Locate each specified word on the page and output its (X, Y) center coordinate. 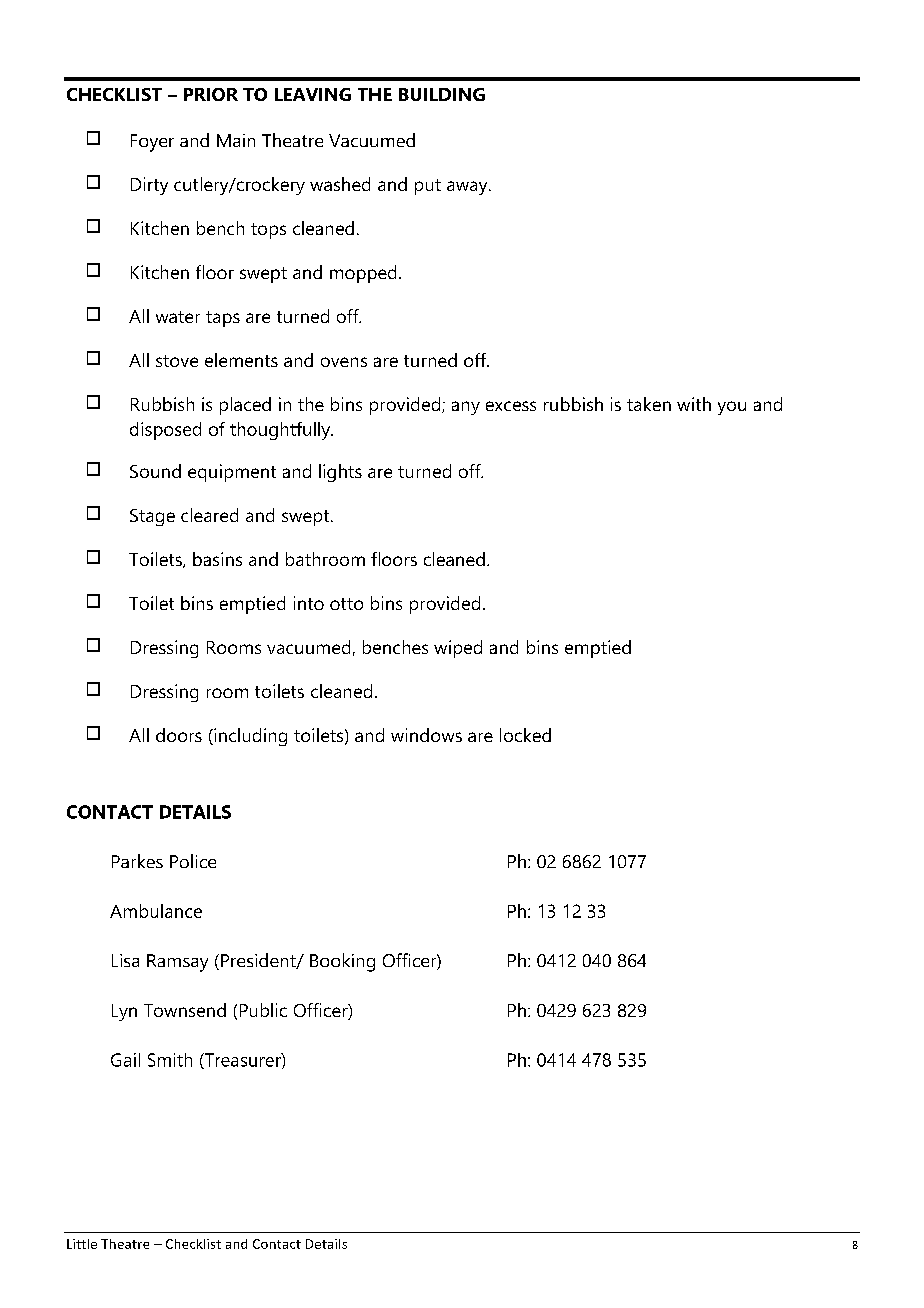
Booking (342, 962)
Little (82, 1244)
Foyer (152, 143)
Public (263, 1010)
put (428, 187)
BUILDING (442, 94)
